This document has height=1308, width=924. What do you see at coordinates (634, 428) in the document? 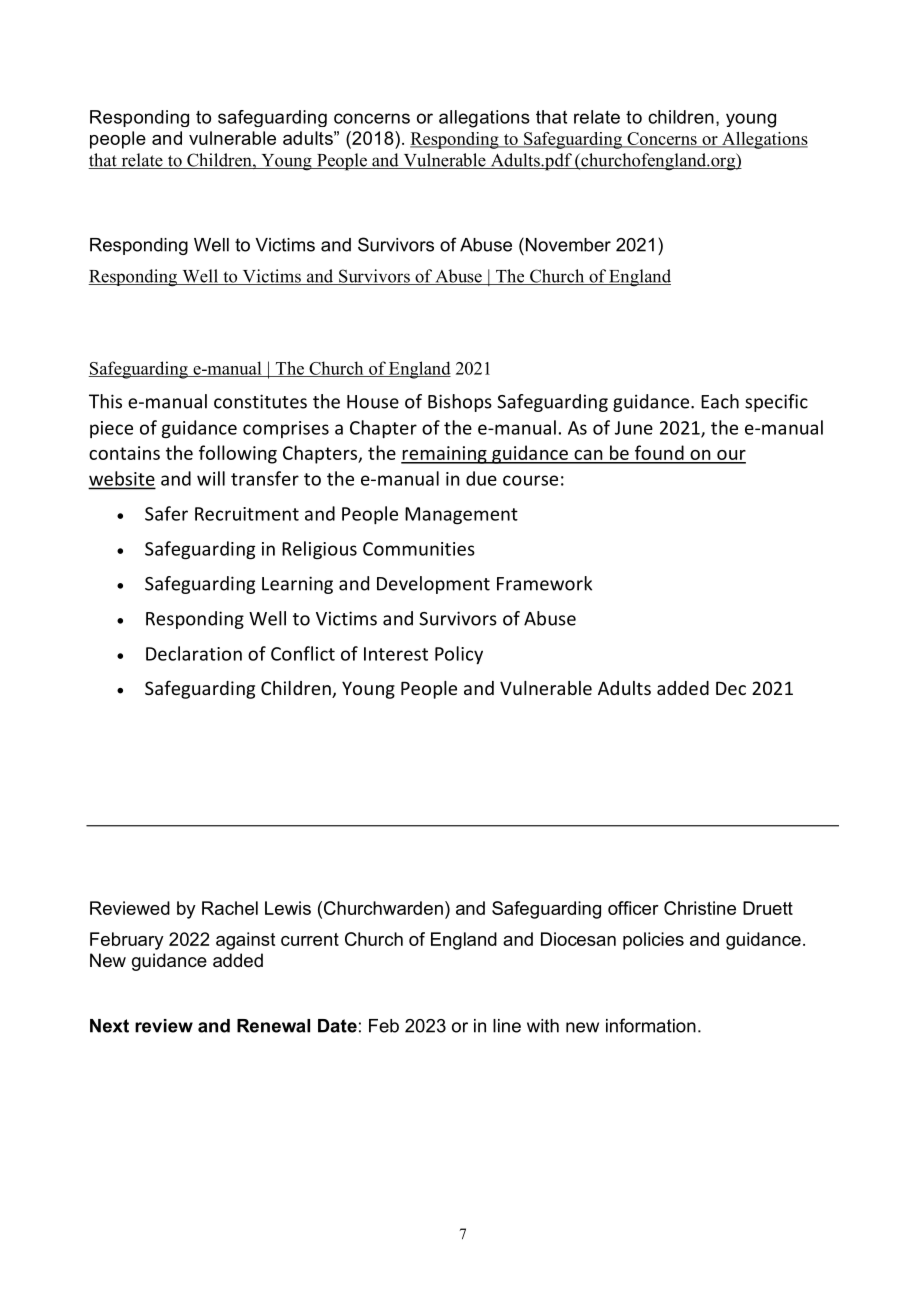
I see `June` at bounding box center [634, 428].
